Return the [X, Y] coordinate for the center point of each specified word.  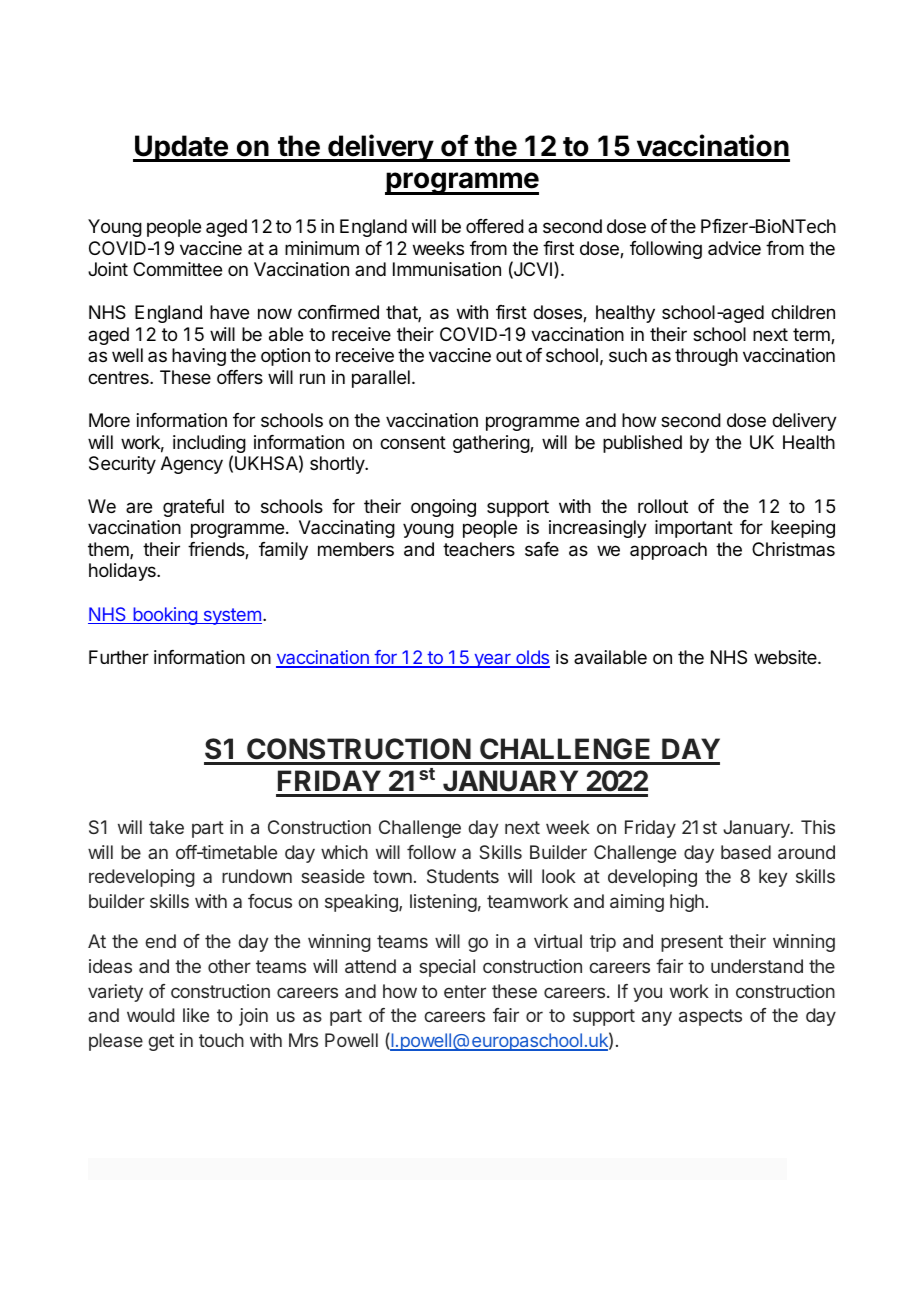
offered [495, 226]
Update [181, 148]
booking [165, 616]
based [746, 852]
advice [734, 248]
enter [465, 991]
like [196, 1015]
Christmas [793, 549]
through [706, 357]
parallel [381, 379]
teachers [479, 549]
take [166, 827]
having [199, 357]
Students [463, 876]
